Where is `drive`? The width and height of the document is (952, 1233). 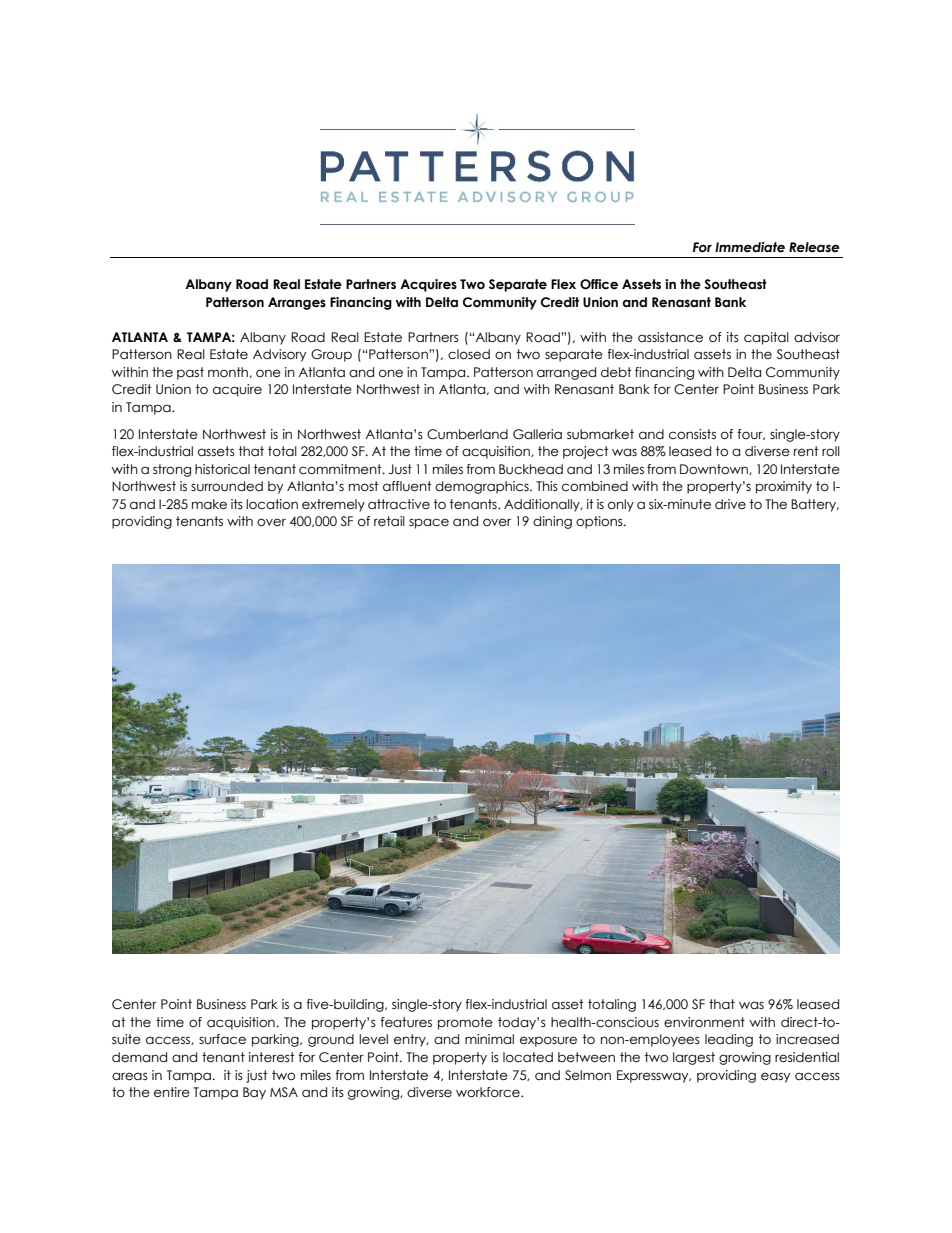
drive is located at coordinates (730, 504).
